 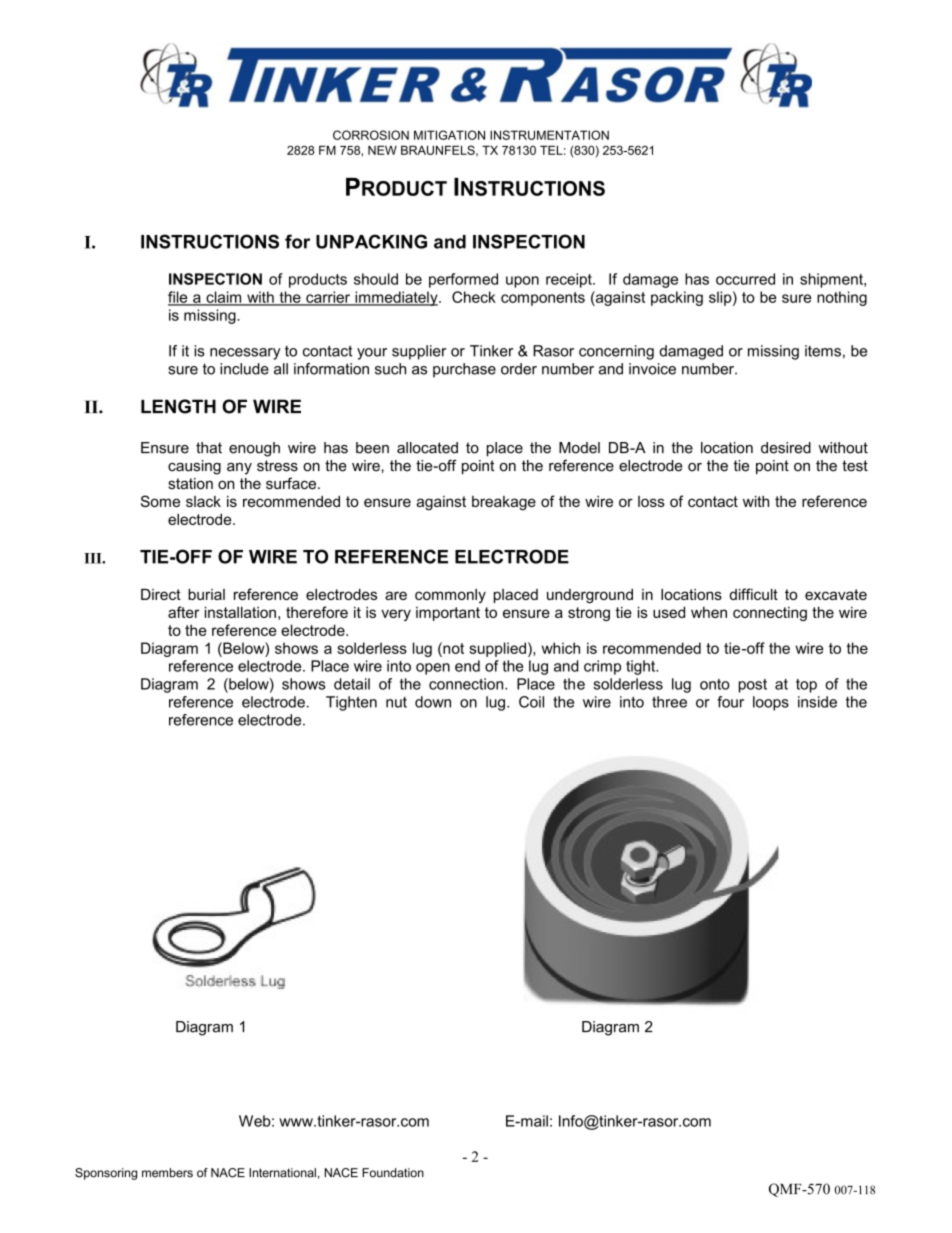 What do you see at coordinates (178, 406) in the document?
I see `LENGTH` at bounding box center [178, 406].
